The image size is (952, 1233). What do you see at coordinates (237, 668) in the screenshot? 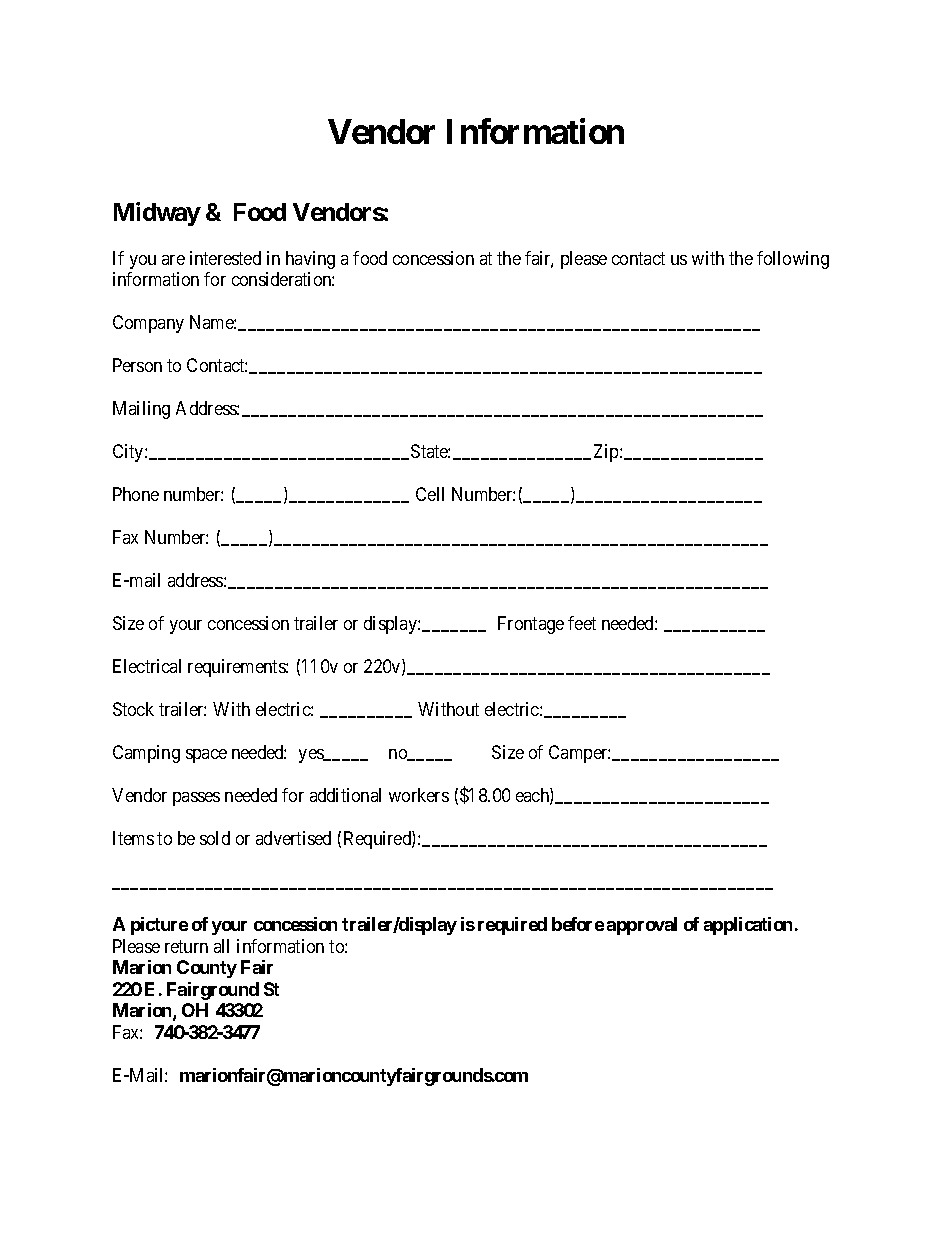
I see `requirements` at bounding box center [237, 668].
